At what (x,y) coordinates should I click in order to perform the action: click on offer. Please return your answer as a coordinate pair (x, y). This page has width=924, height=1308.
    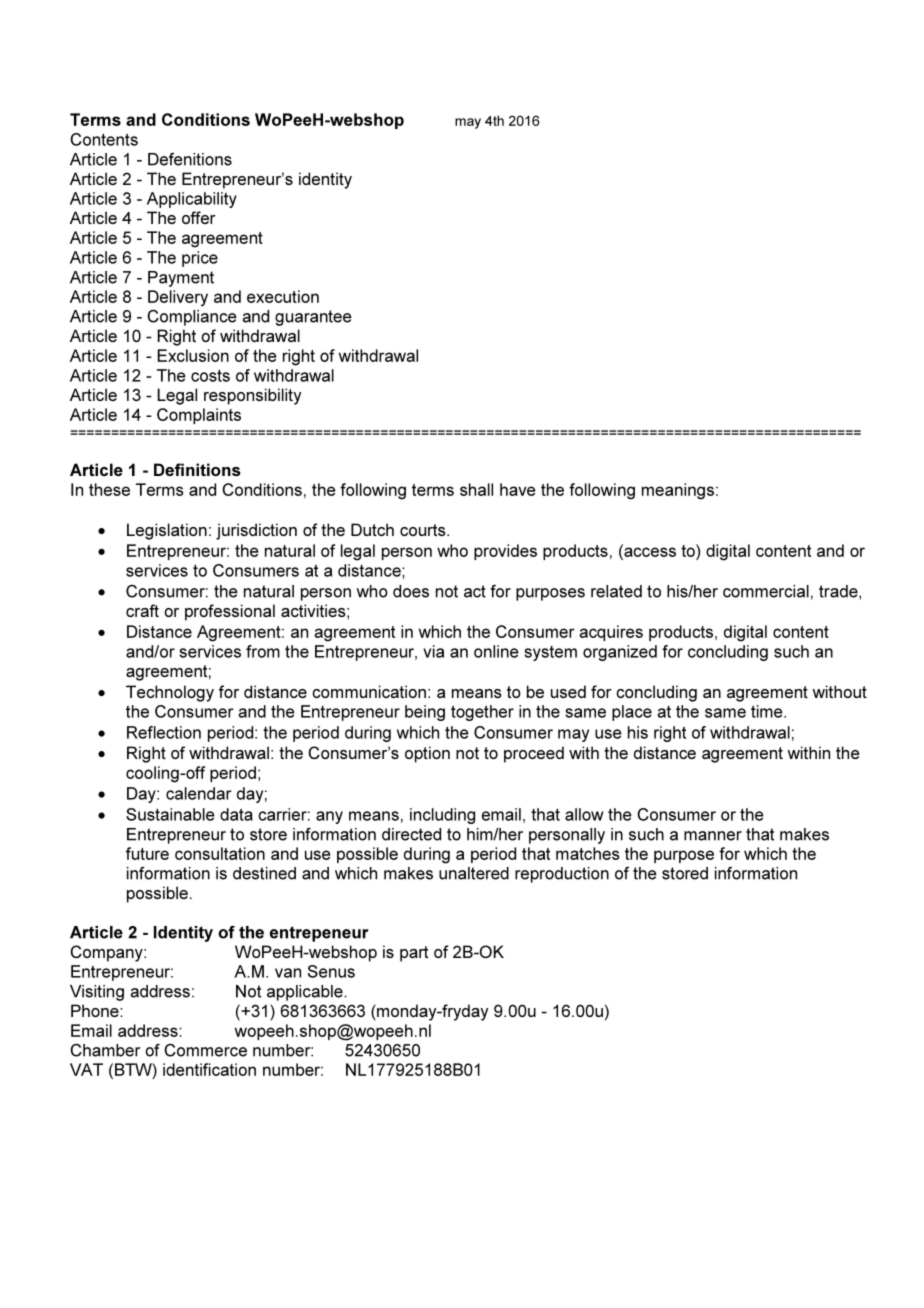
    Looking at the image, I should click on (199, 217).
